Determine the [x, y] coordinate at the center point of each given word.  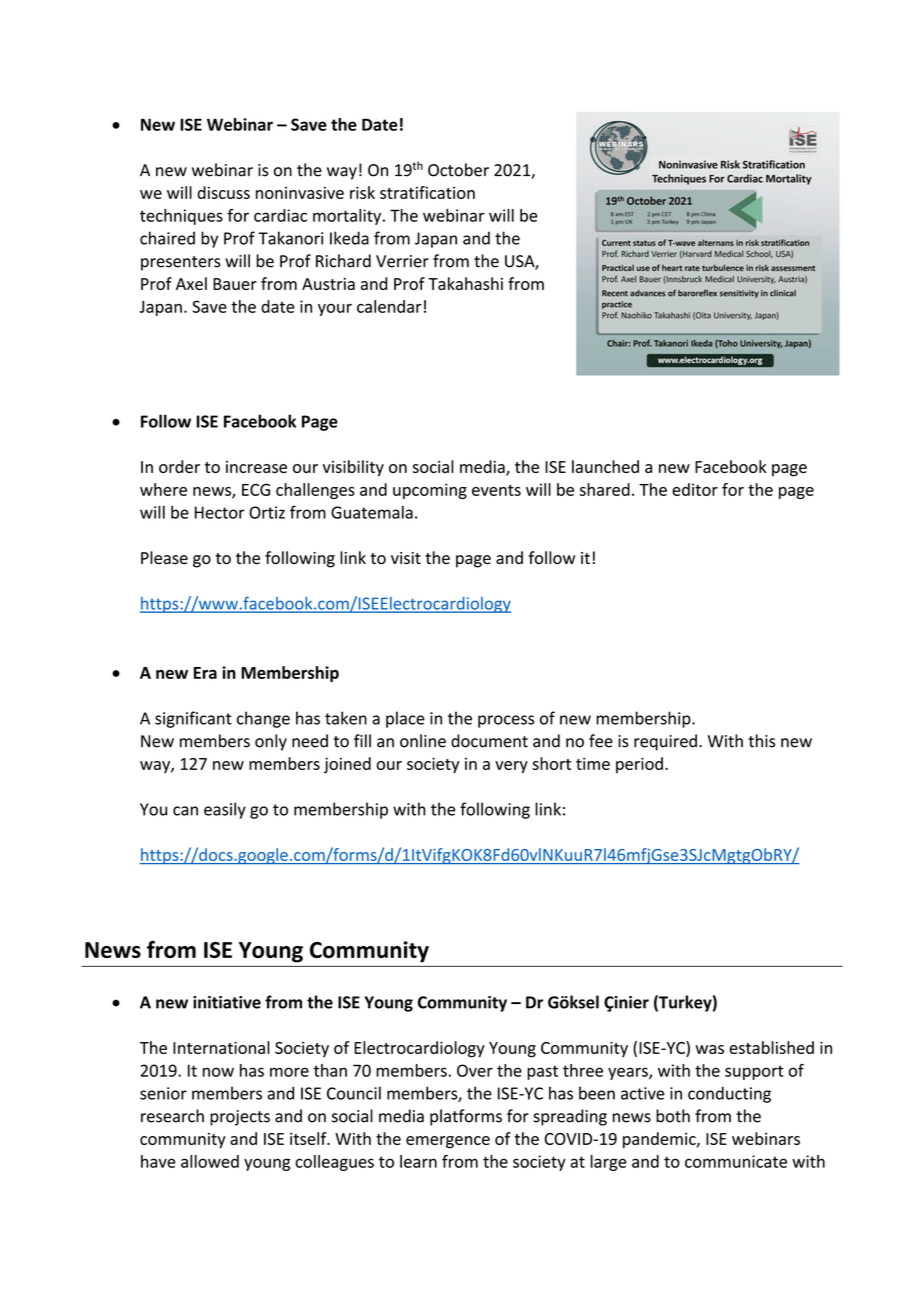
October [458, 170]
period [639, 765]
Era [205, 673]
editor [695, 489]
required [665, 742]
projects [240, 1118]
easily [225, 810]
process [506, 721]
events [496, 490]
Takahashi [465, 283]
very [511, 767]
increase [256, 467]
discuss [223, 192]
